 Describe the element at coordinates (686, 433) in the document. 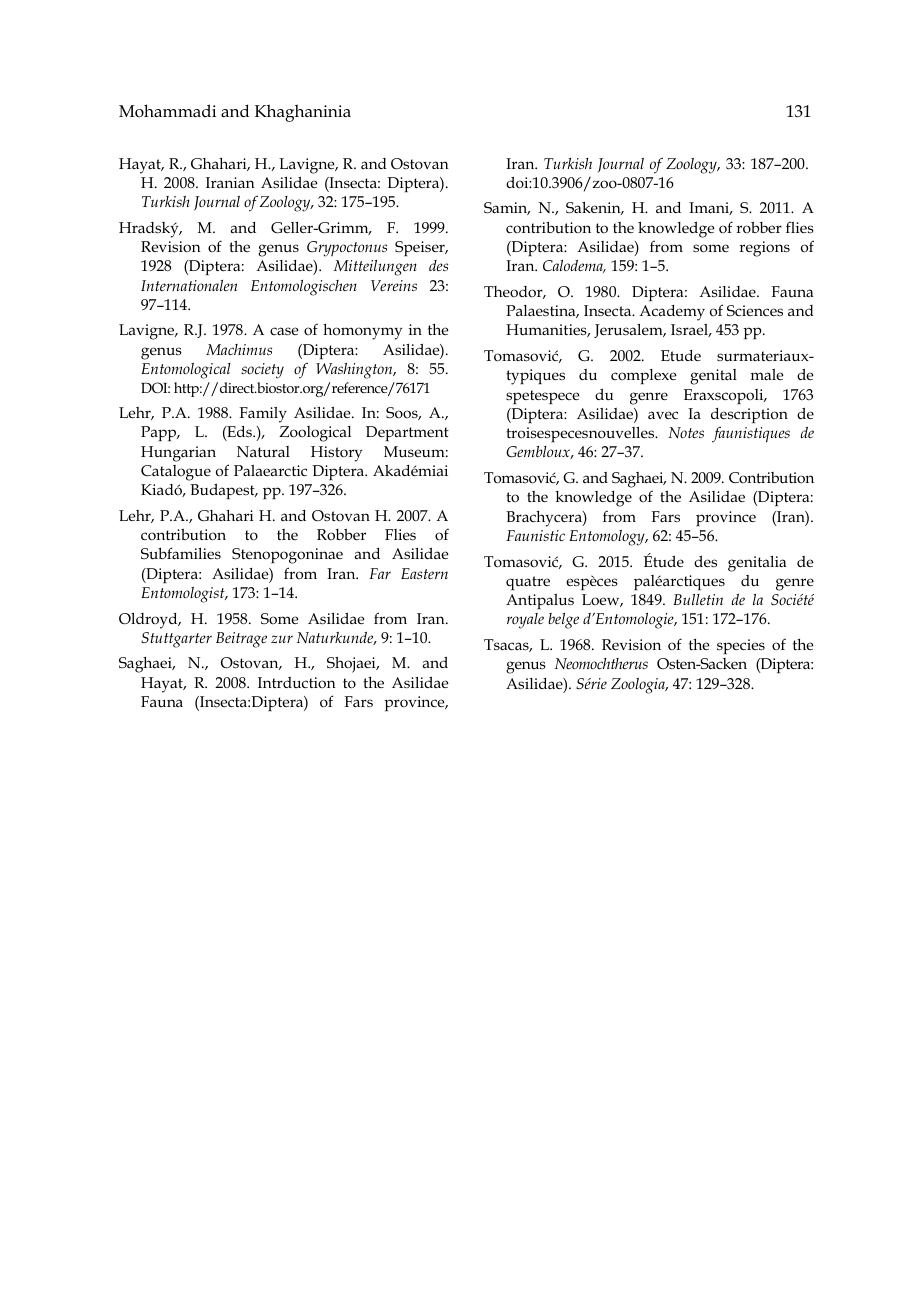

I see `Notes` at that location.
